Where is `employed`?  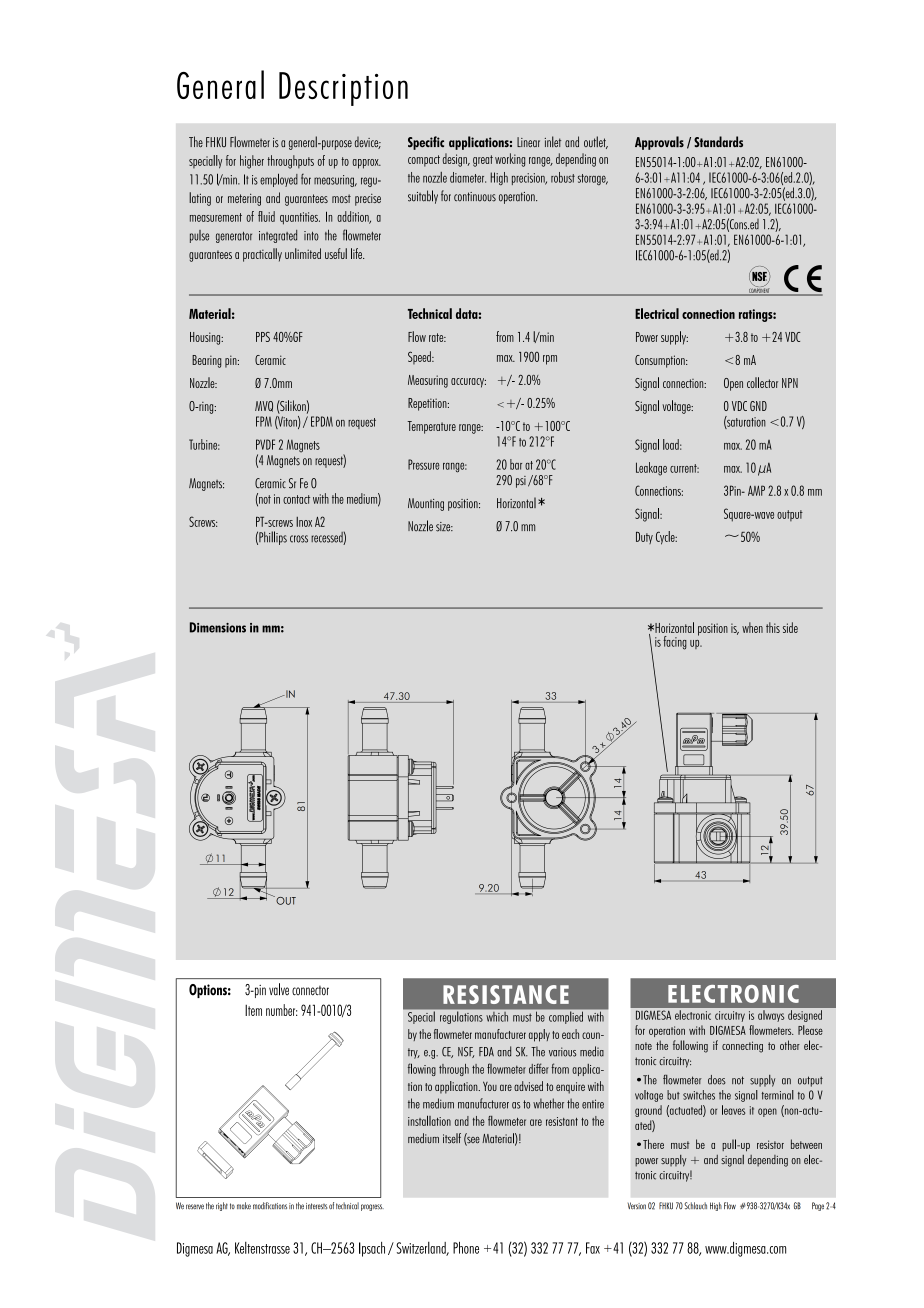
employed is located at coordinates (279, 180).
